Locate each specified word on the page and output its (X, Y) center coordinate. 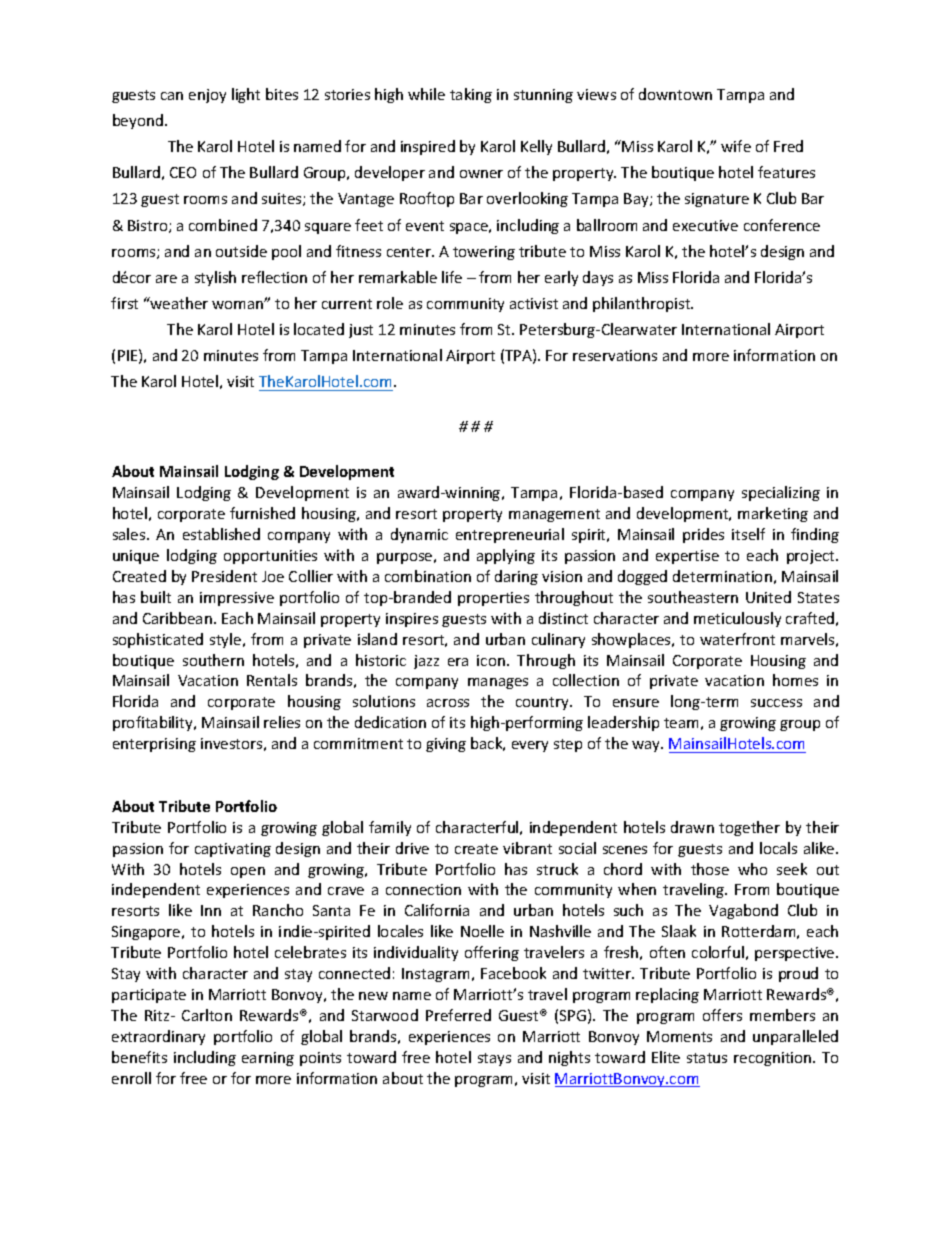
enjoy (207, 96)
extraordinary (158, 1037)
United (768, 597)
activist (534, 303)
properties (493, 599)
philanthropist (643, 304)
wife (736, 146)
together (749, 828)
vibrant (527, 848)
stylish (215, 278)
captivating (233, 850)
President (224, 576)
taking (471, 95)
